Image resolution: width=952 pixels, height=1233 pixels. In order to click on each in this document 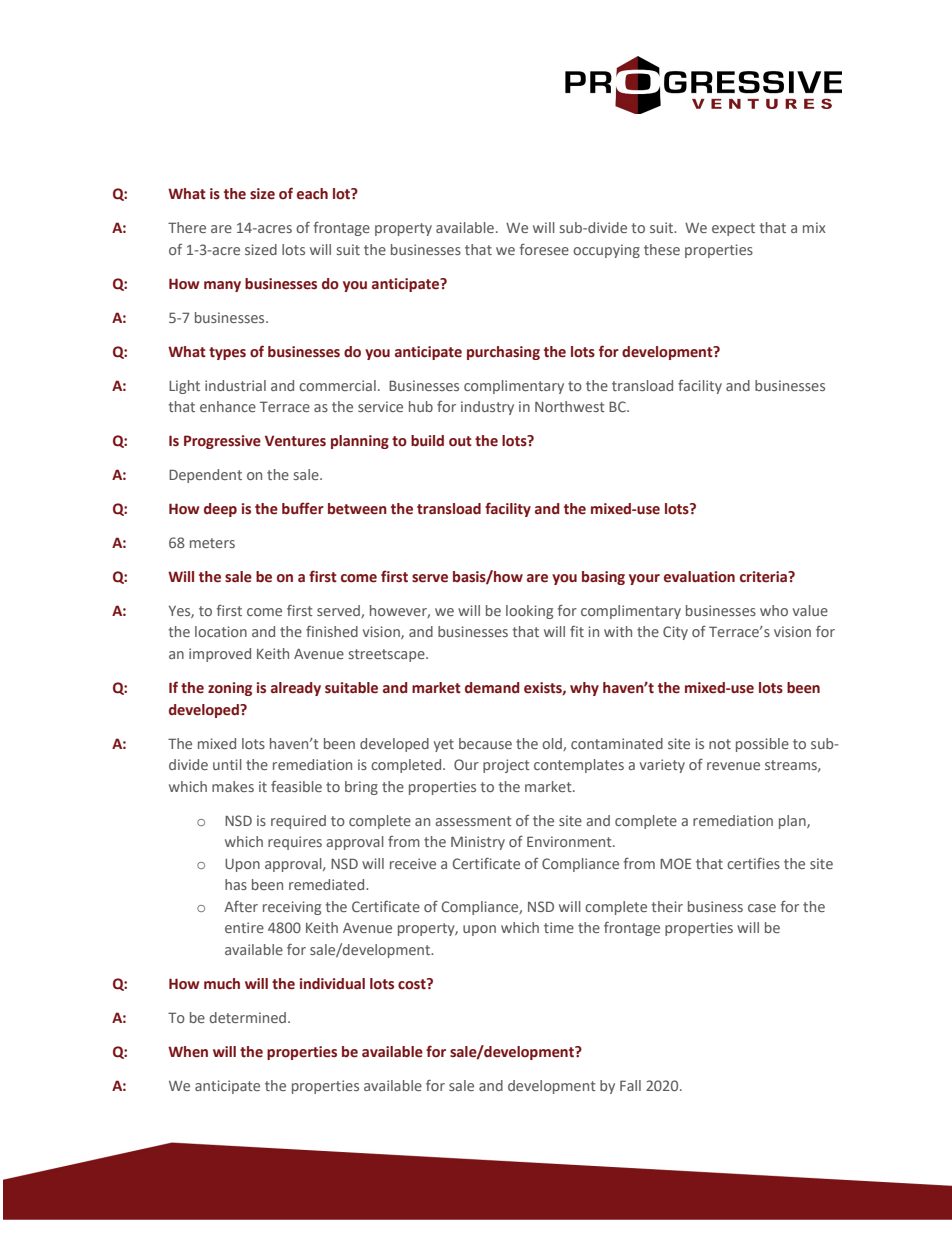, I will do `click(312, 194)`.
